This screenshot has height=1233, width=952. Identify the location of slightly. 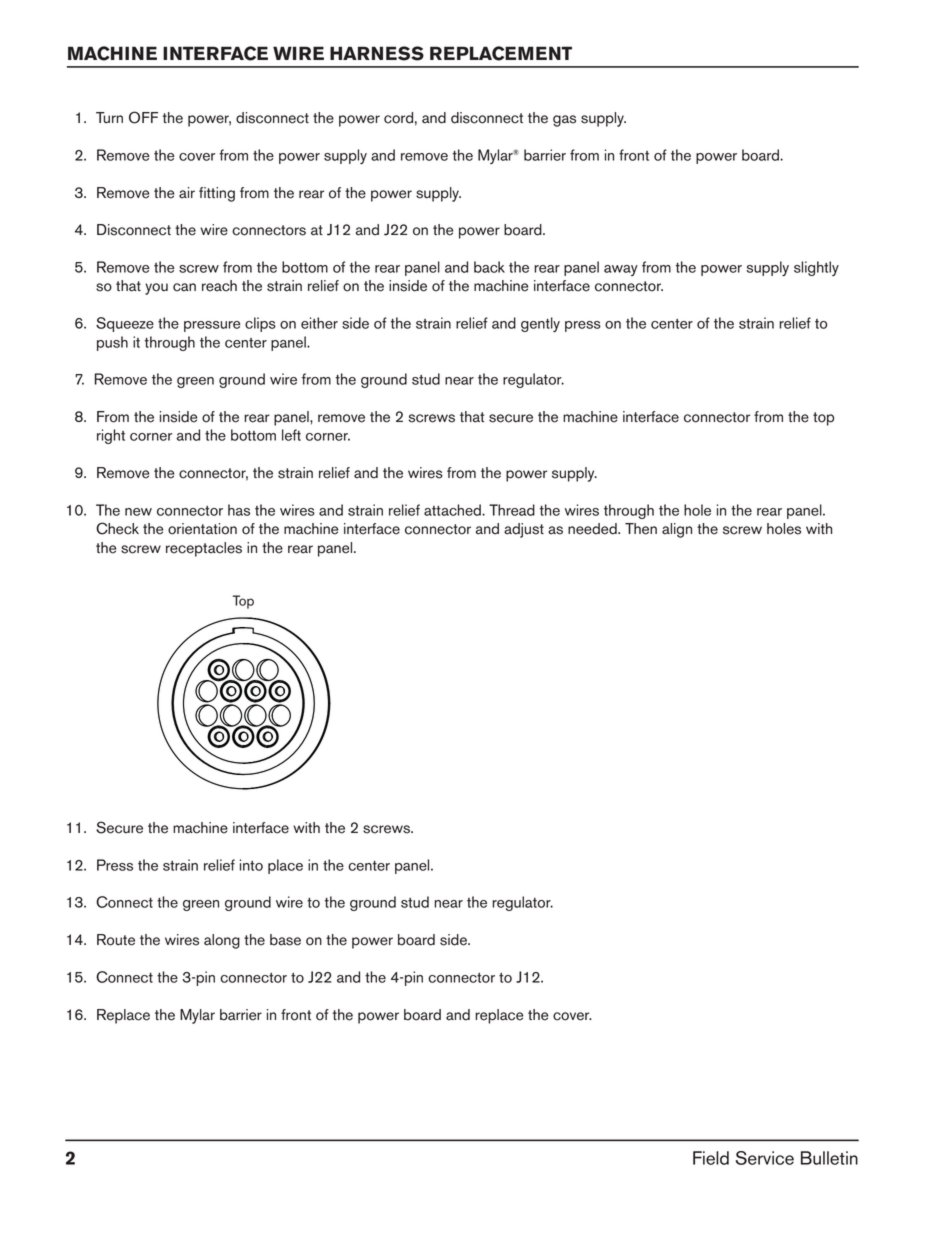
(816, 268).
